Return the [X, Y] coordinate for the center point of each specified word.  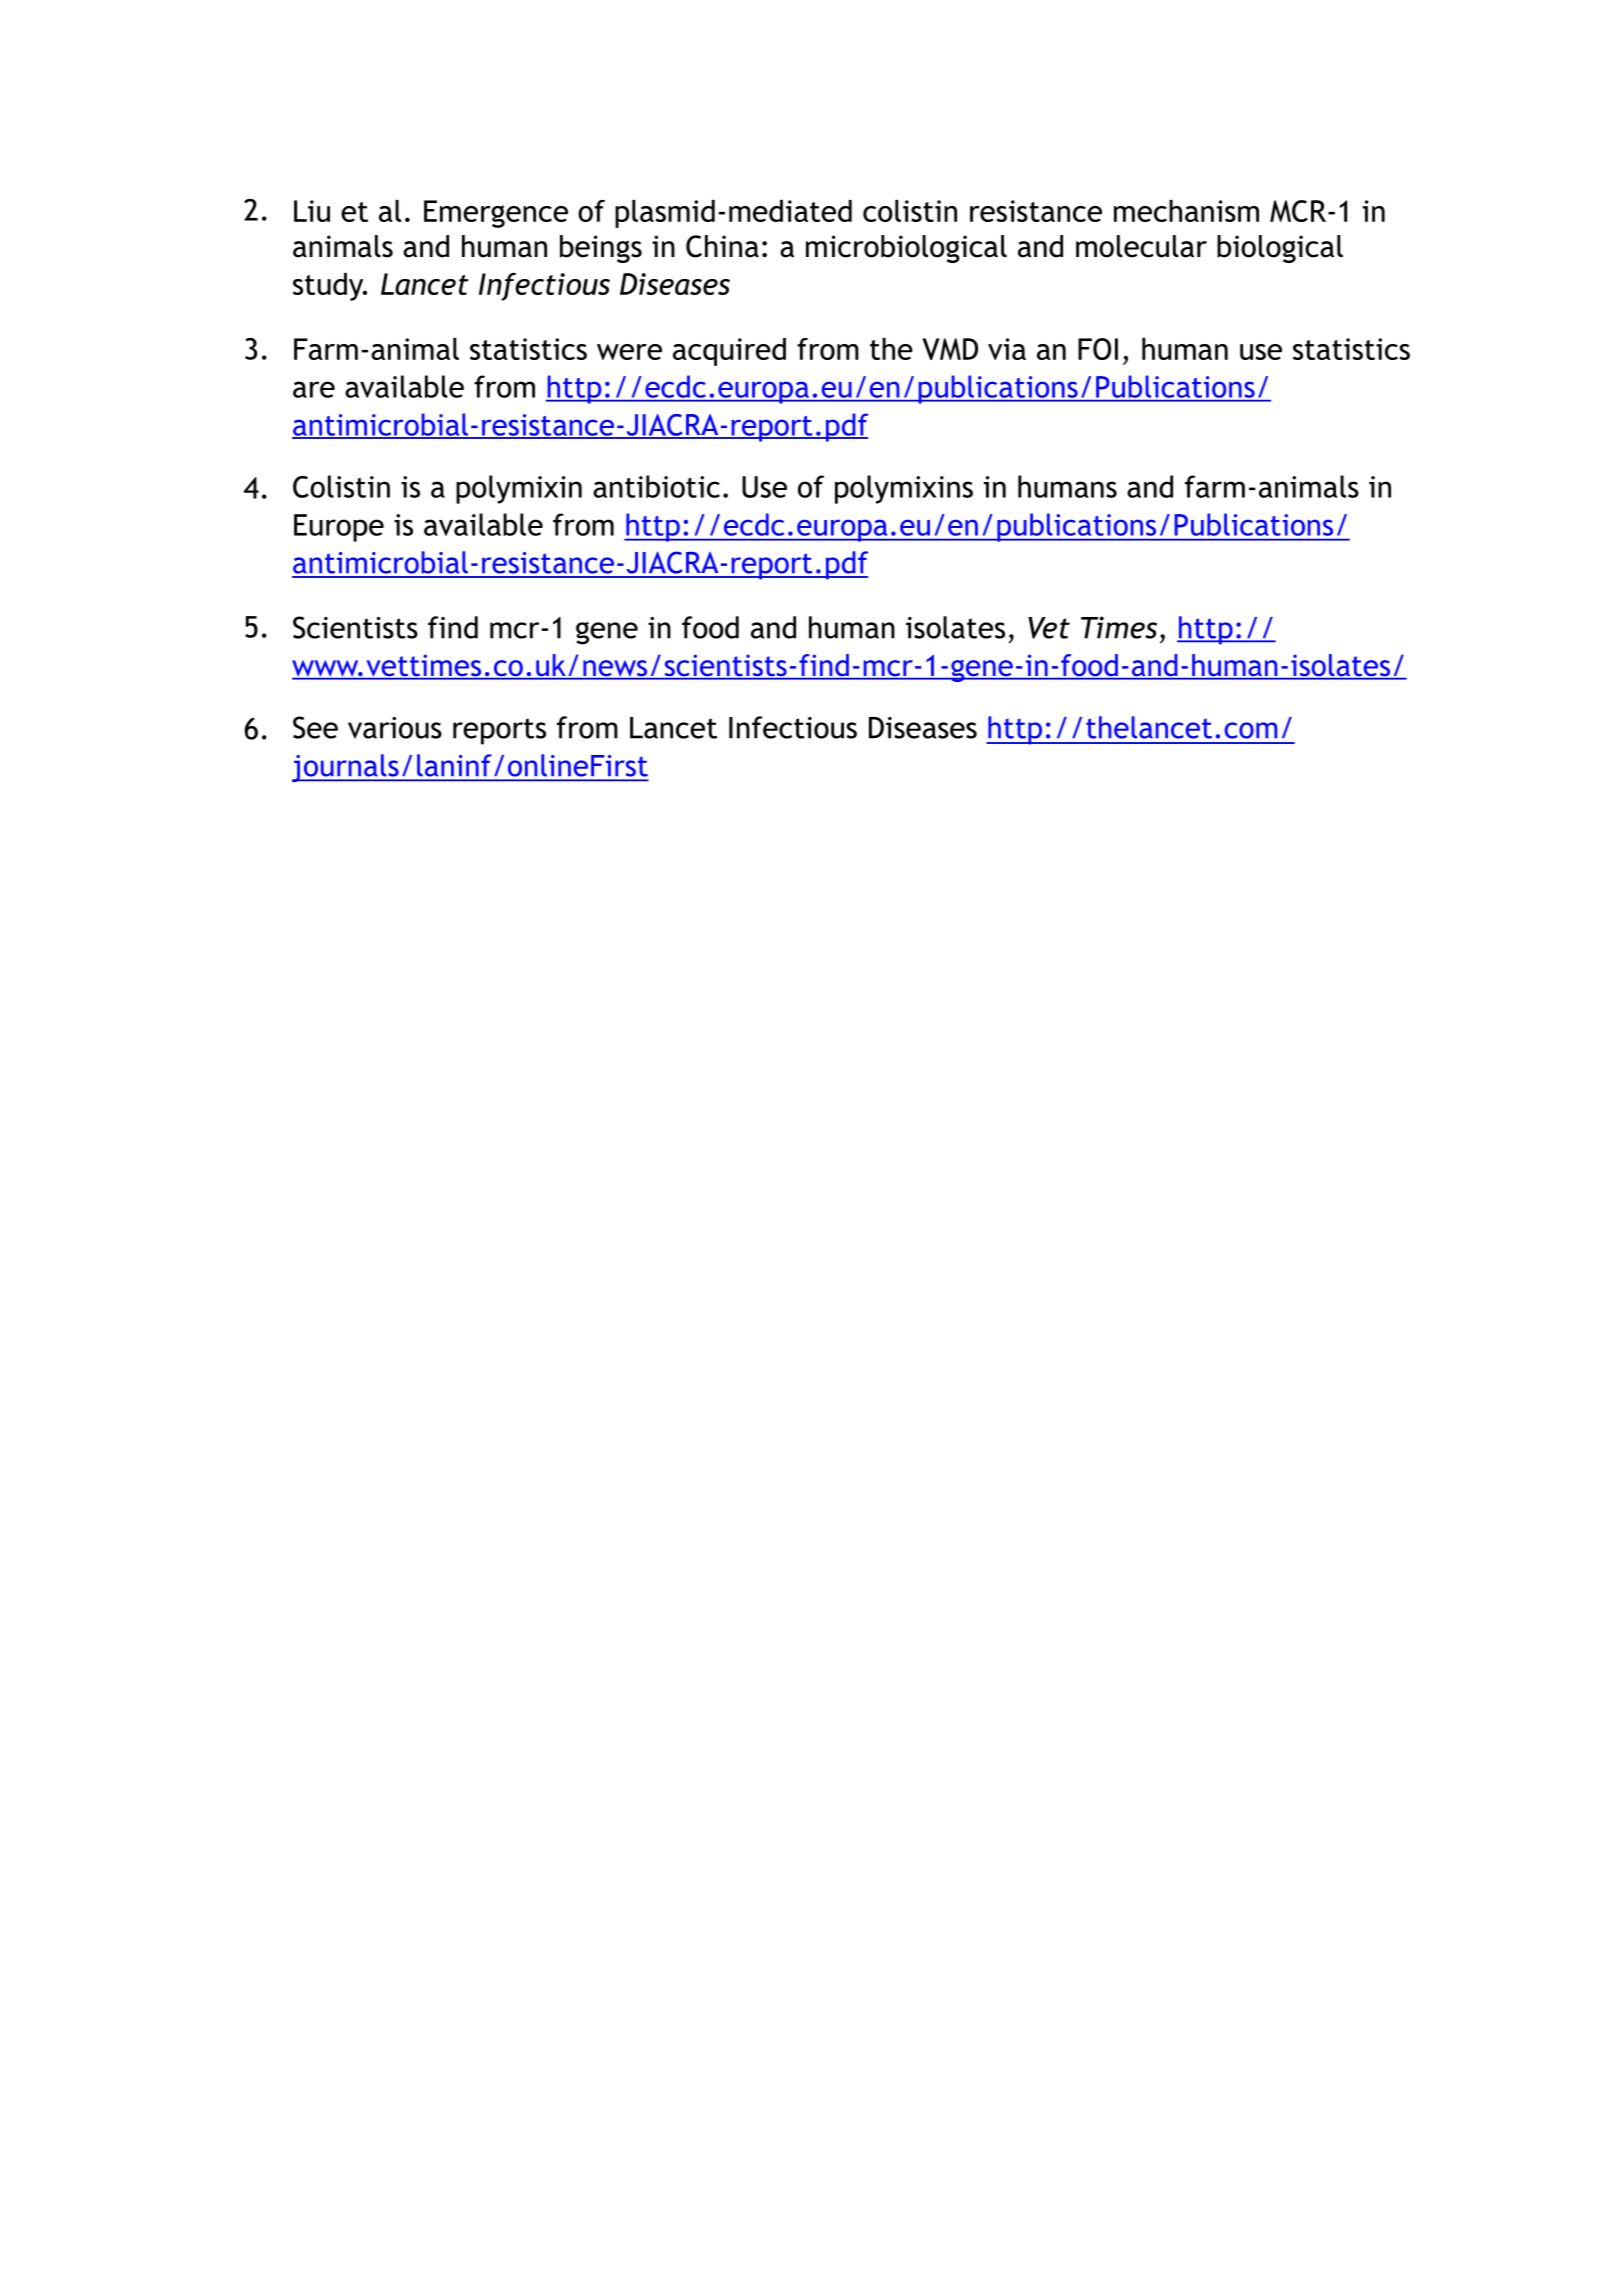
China [722, 246]
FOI [1098, 349]
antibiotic [656, 486]
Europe [339, 528]
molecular [1141, 246]
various [395, 728]
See [315, 727]
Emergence [496, 214]
